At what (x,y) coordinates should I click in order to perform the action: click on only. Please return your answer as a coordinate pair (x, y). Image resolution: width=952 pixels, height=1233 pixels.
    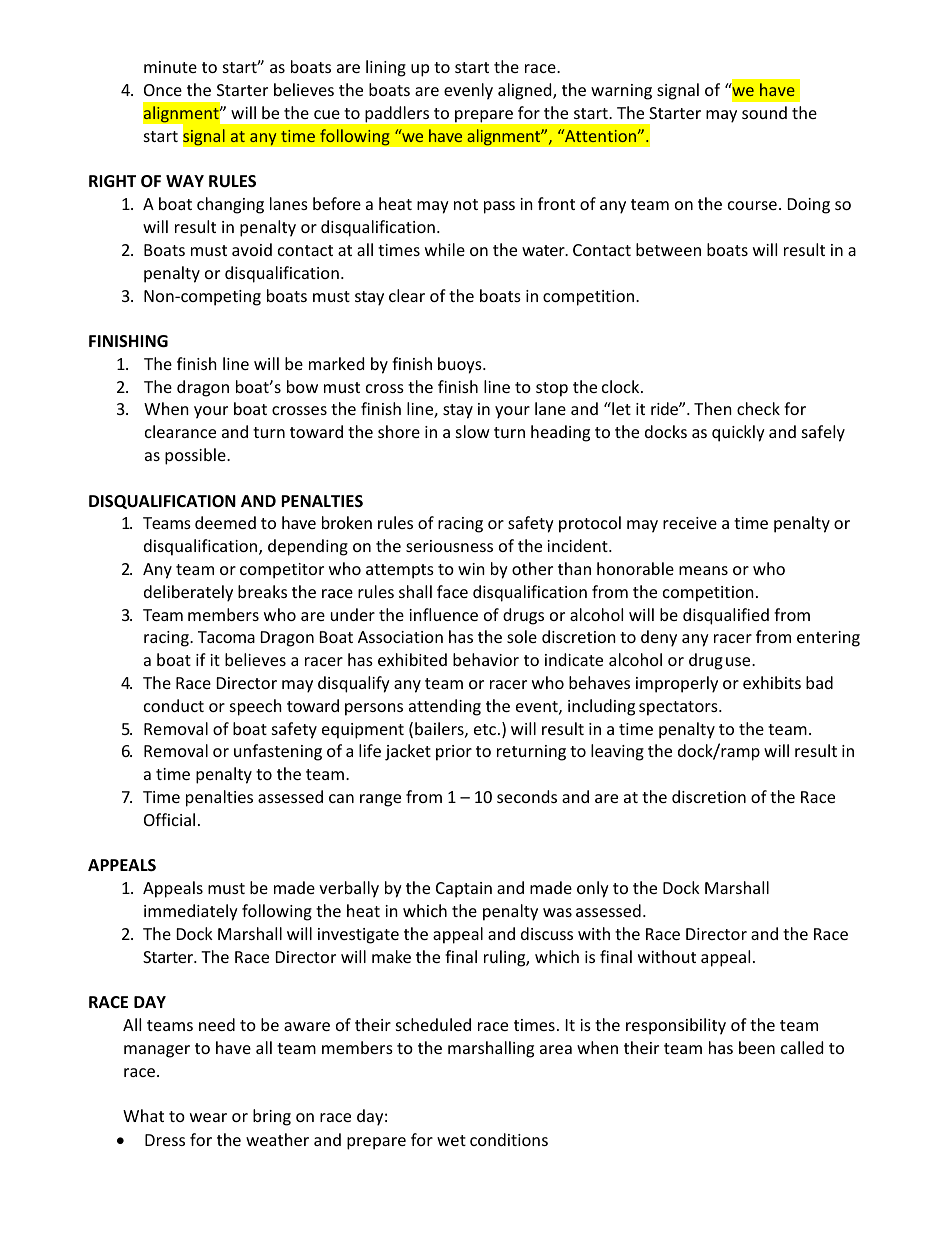
    Looking at the image, I should click on (593, 889).
